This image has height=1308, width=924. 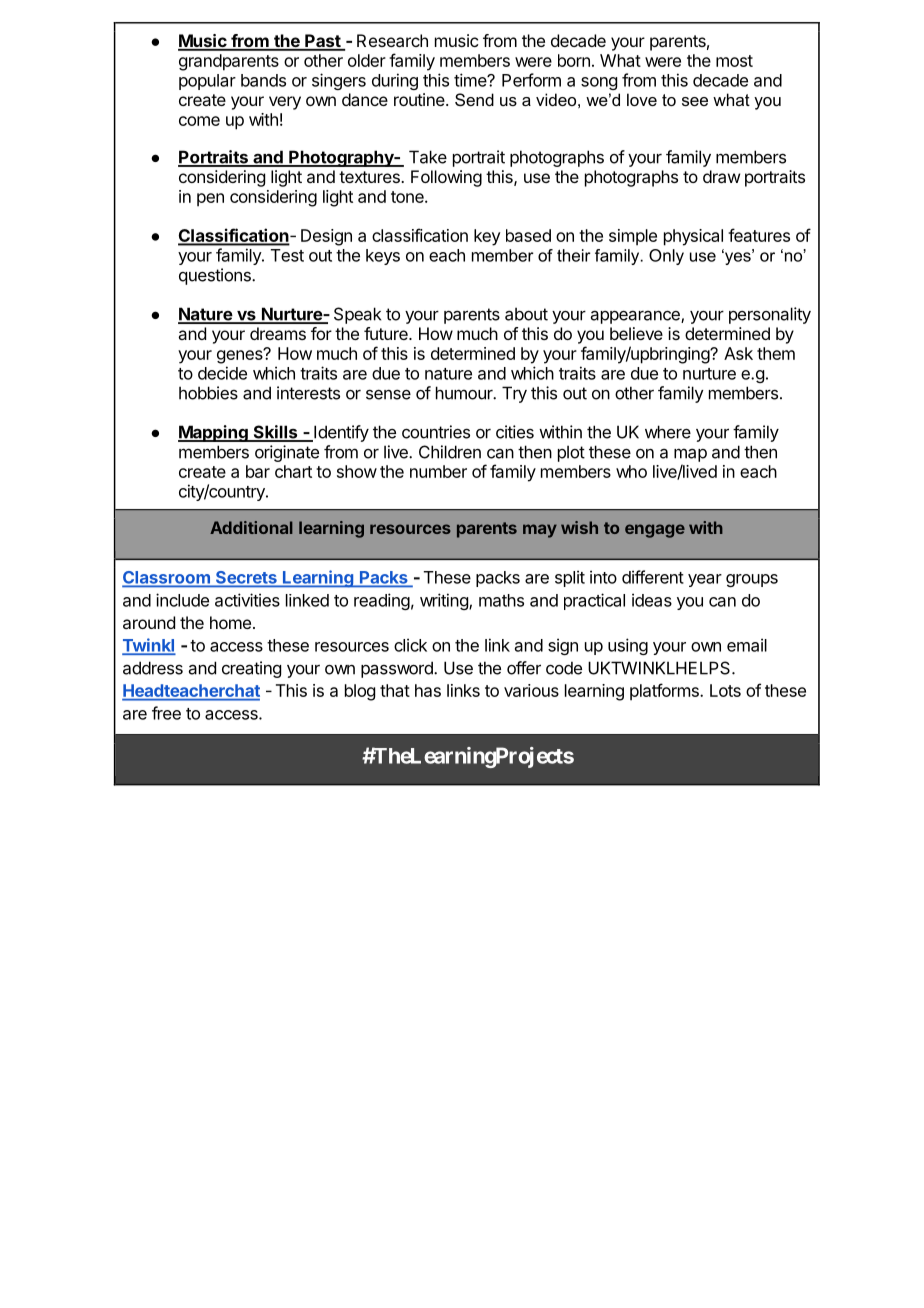 I want to click on decide, so click(x=222, y=373).
